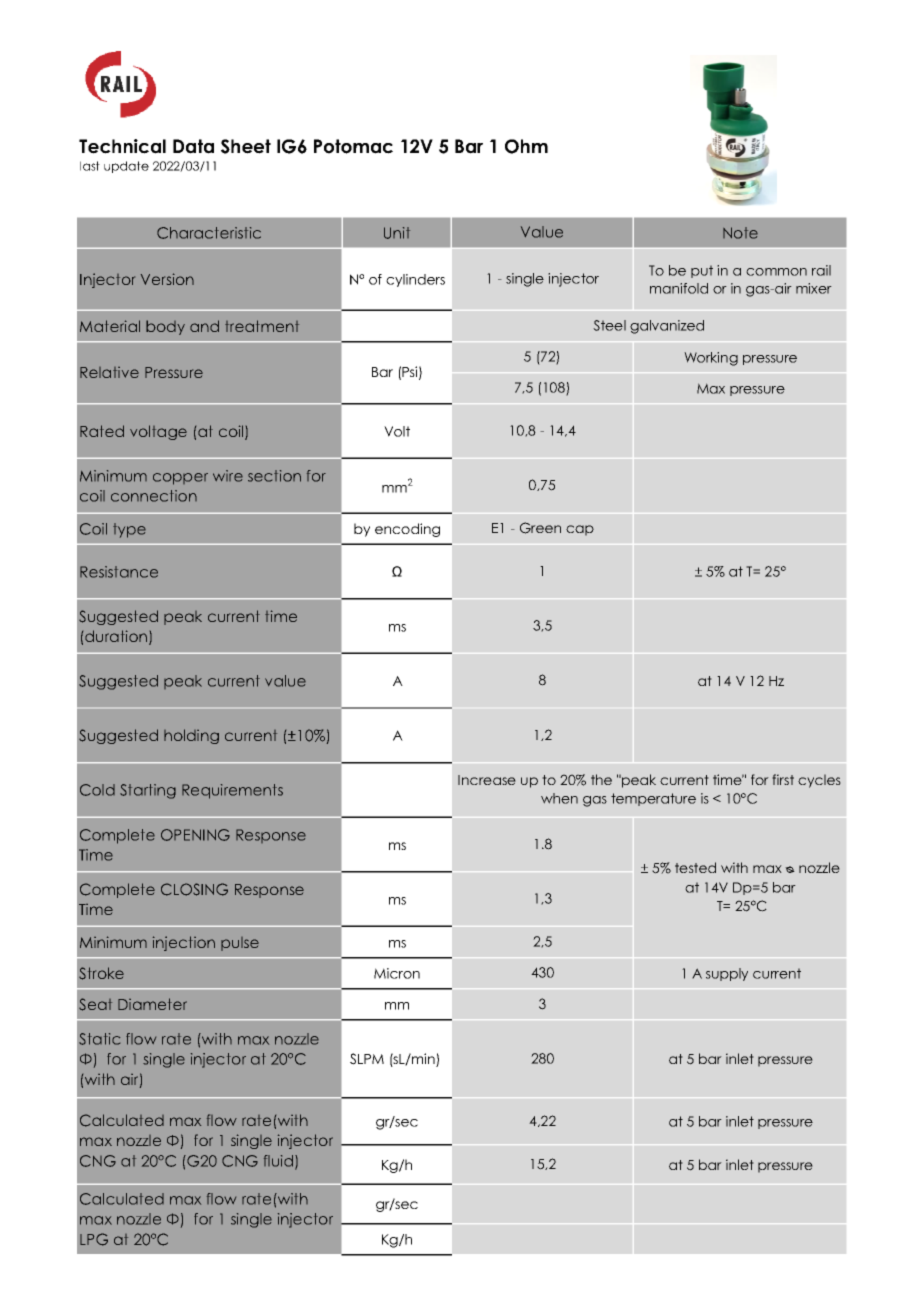 This image has width=924, height=1308. I want to click on Note, so click(740, 233).
